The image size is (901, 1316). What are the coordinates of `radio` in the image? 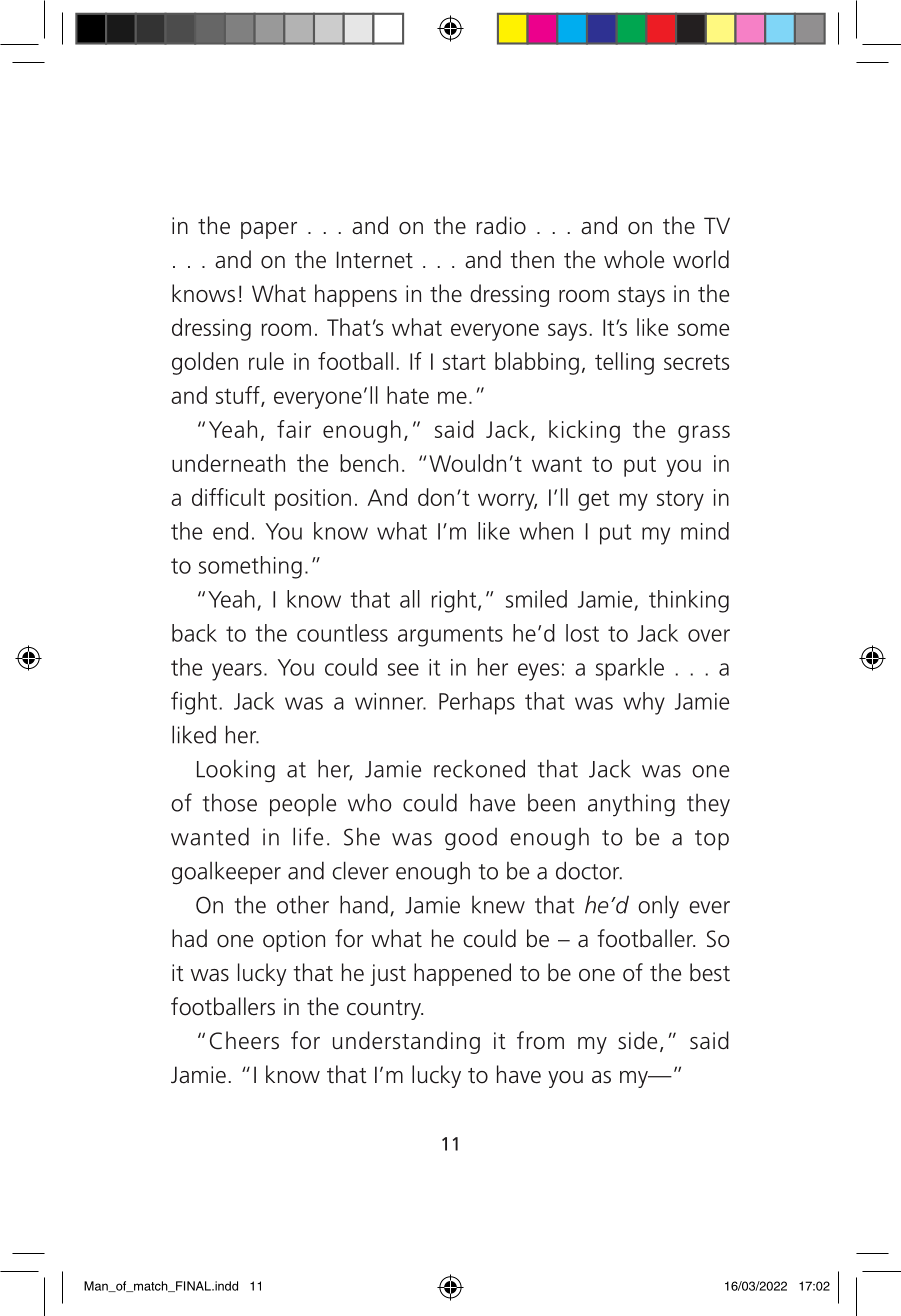 It's located at (501, 225).
